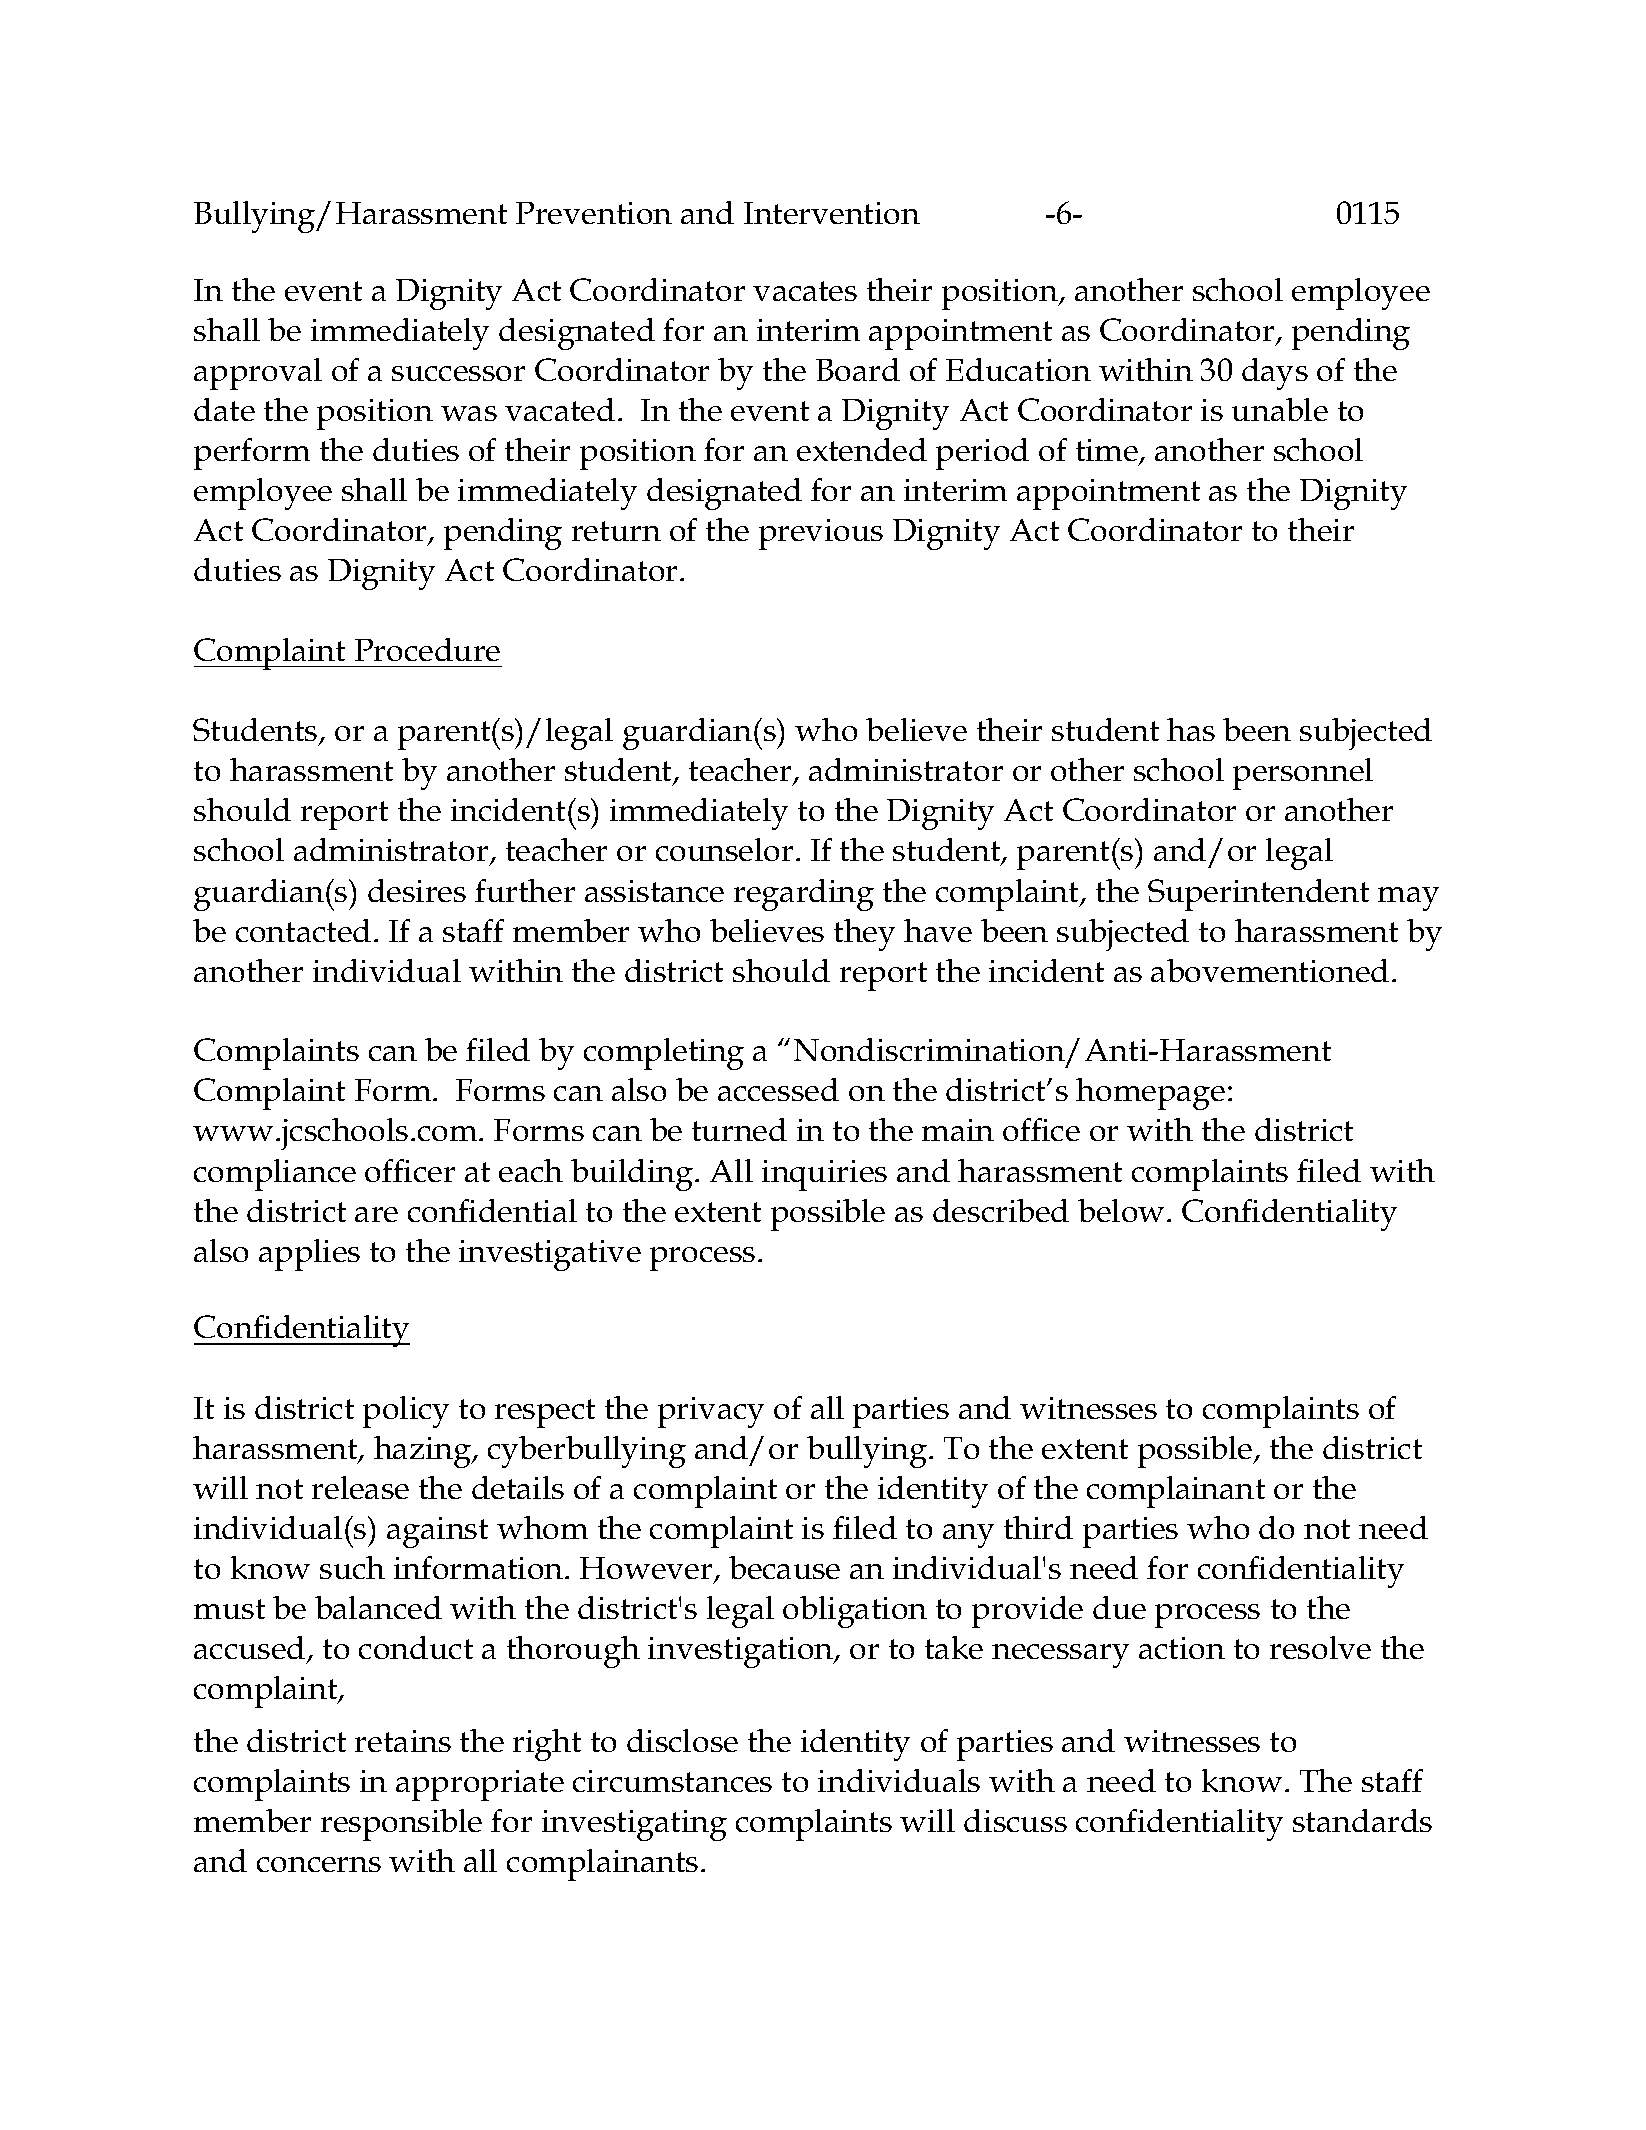 The height and width of the screenshot is (2130, 1646). What do you see at coordinates (458, 373) in the screenshot?
I see `successor` at bounding box center [458, 373].
